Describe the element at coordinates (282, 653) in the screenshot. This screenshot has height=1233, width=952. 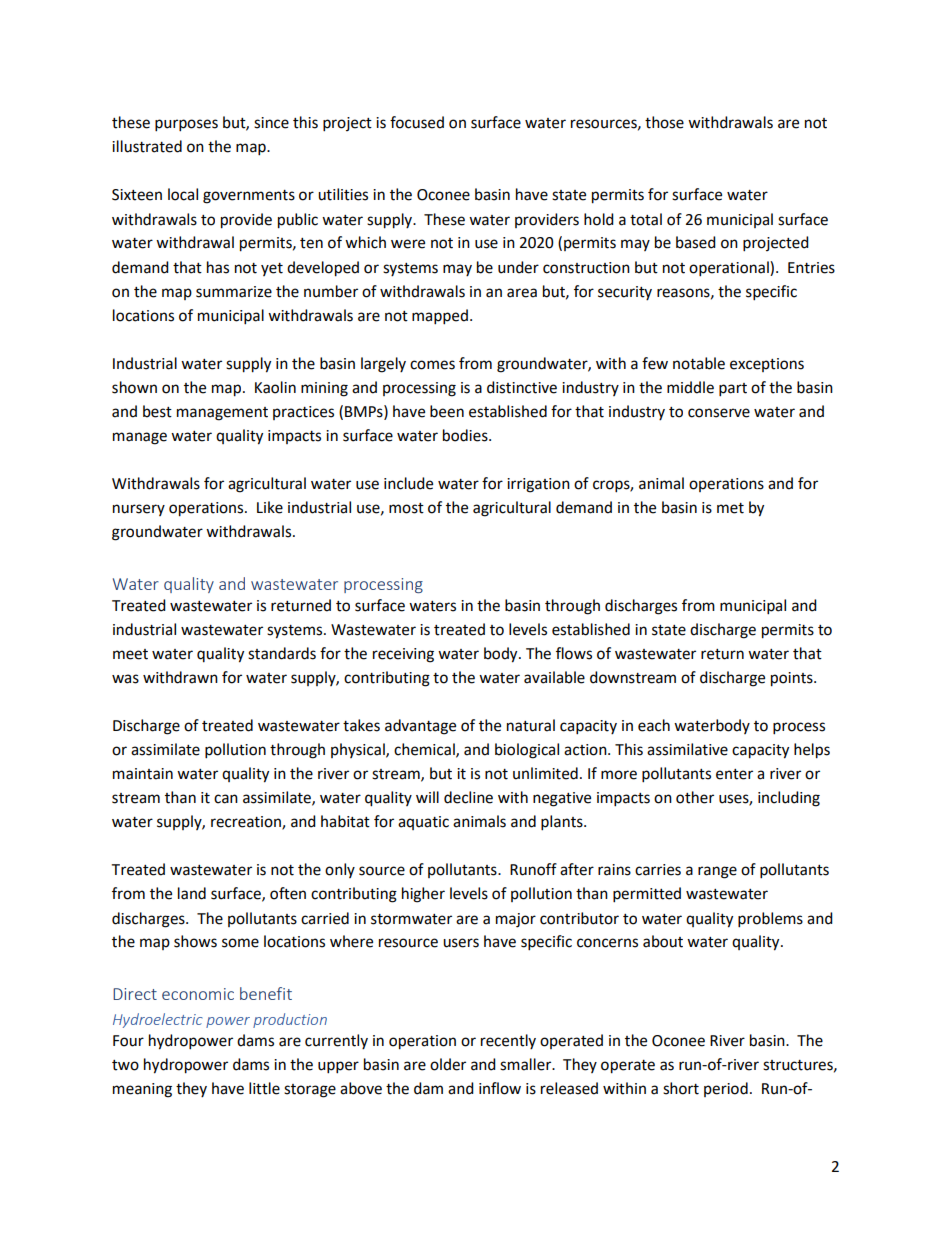
I see `standards` at that location.
